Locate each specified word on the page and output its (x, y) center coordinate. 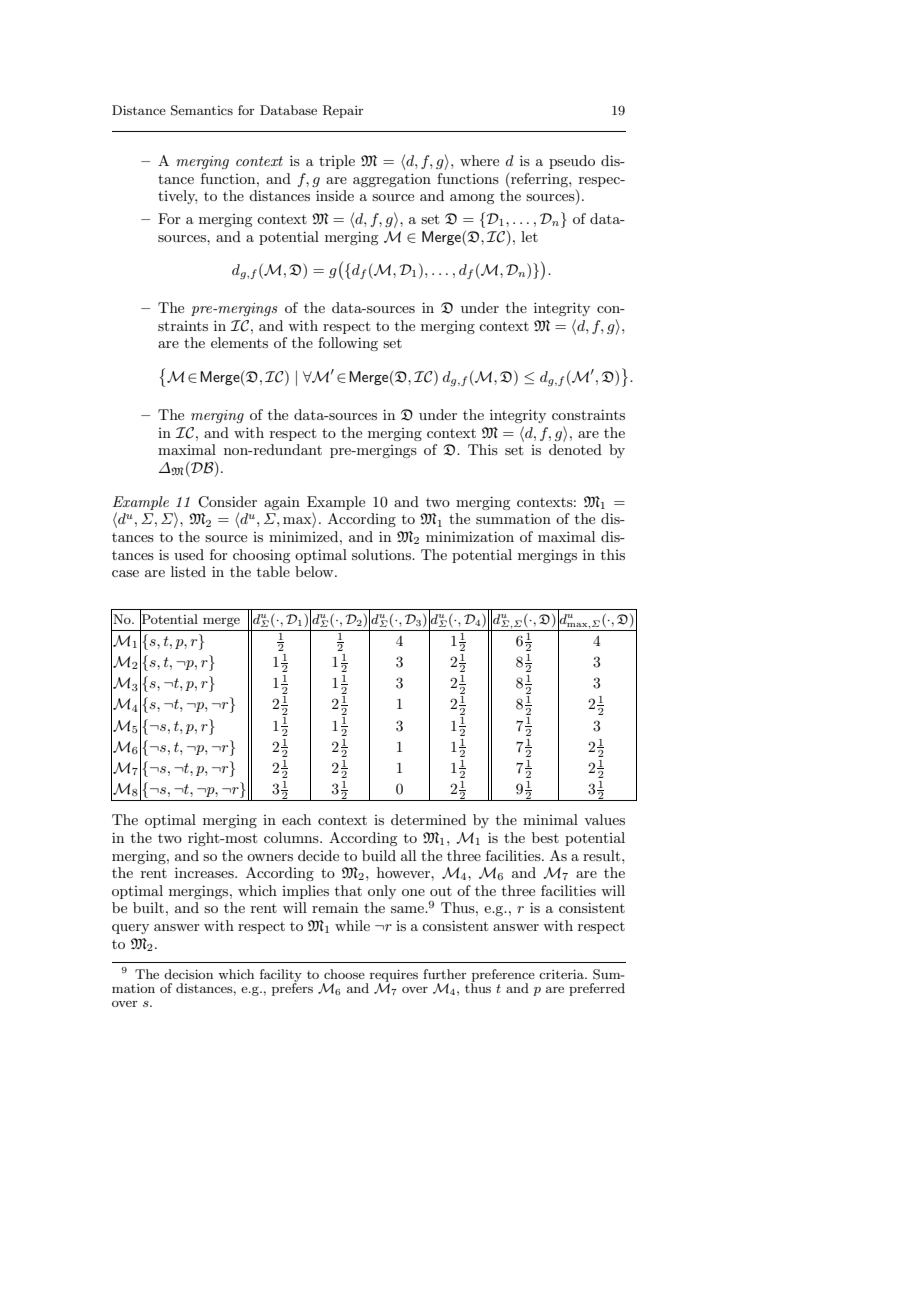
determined (428, 819)
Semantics (202, 110)
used (189, 554)
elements (239, 342)
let (529, 236)
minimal (550, 819)
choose (344, 974)
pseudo (572, 162)
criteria (562, 974)
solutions (382, 554)
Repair (343, 111)
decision (188, 974)
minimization (470, 536)
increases (205, 872)
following (348, 344)
